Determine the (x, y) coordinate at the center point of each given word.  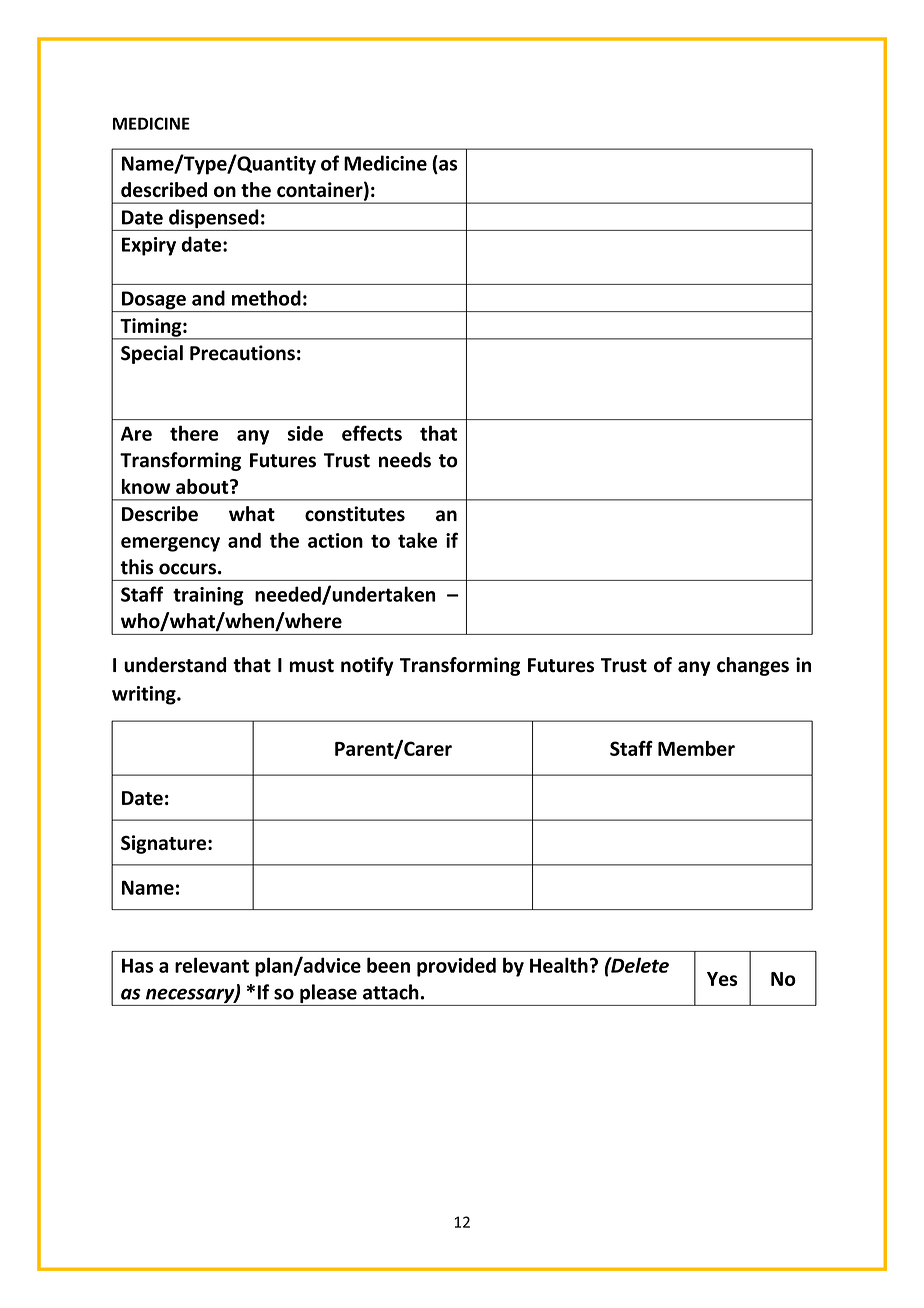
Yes (722, 979)
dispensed (214, 220)
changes (753, 666)
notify (367, 666)
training (208, 596)
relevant (212, 965)
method (266, 298)
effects (372, 433)
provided (456, 967)
